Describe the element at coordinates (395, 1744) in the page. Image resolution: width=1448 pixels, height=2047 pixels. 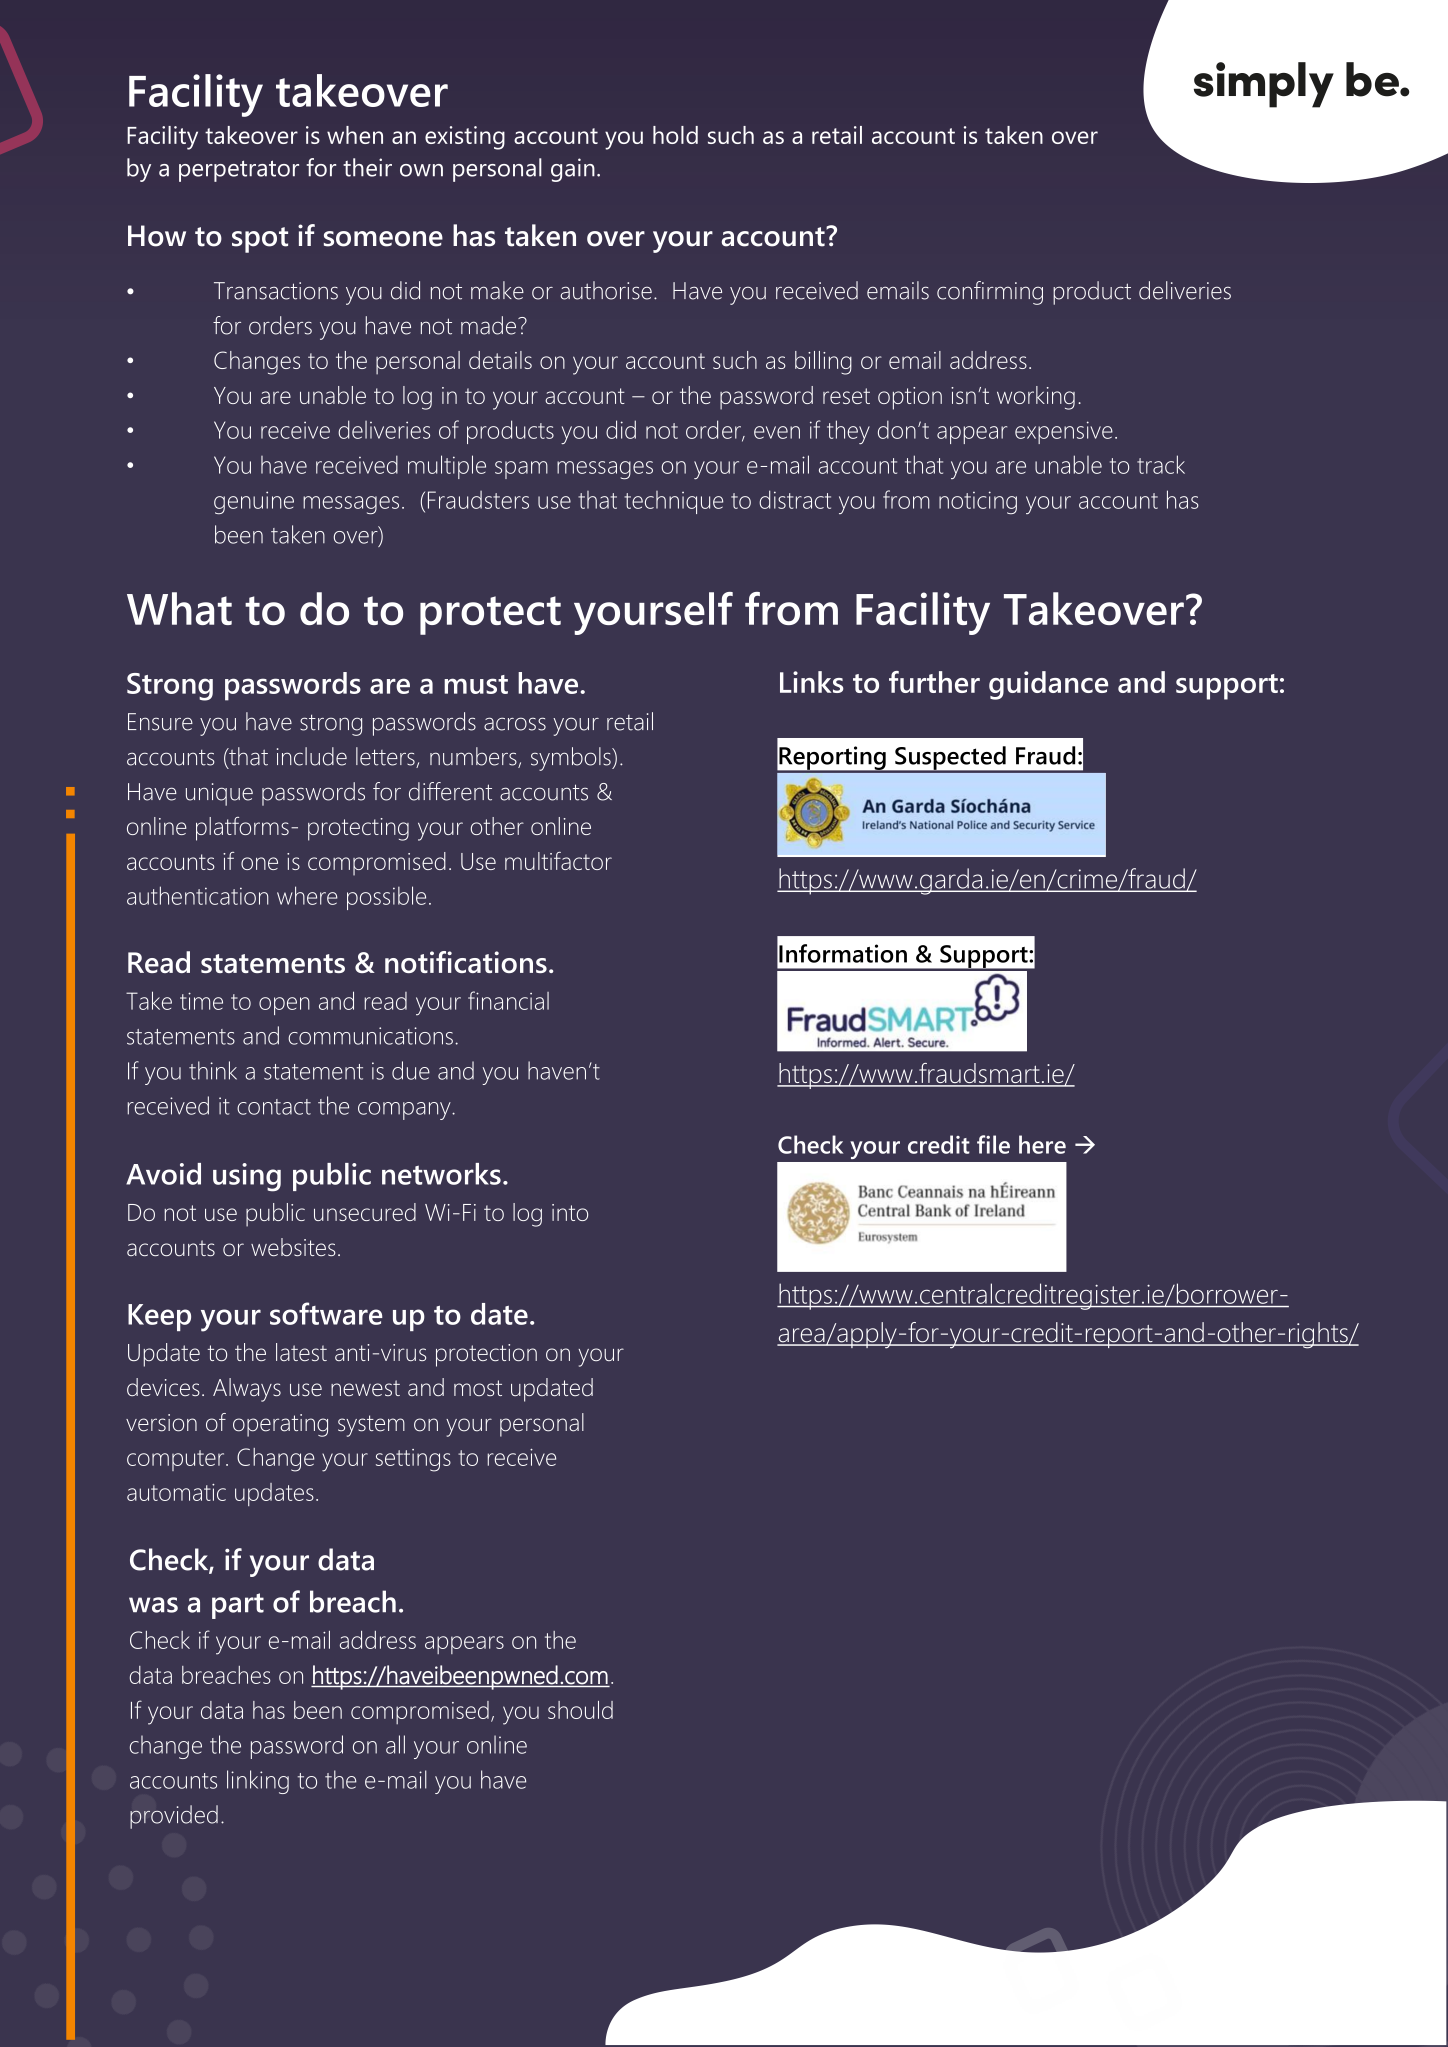
I see `all` at that location.
